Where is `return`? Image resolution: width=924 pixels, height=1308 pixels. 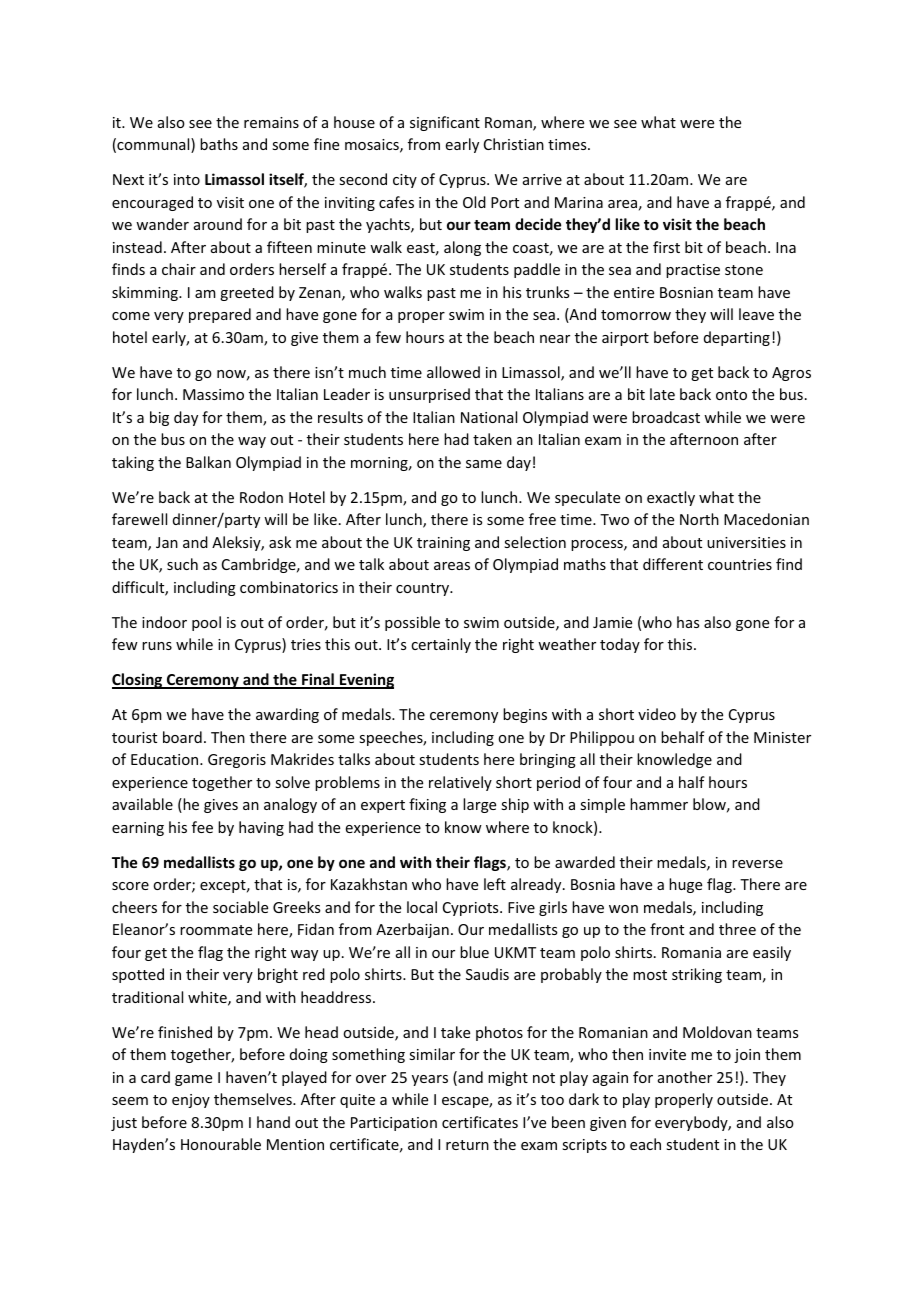
return is located at coordinates (467, 1145).
